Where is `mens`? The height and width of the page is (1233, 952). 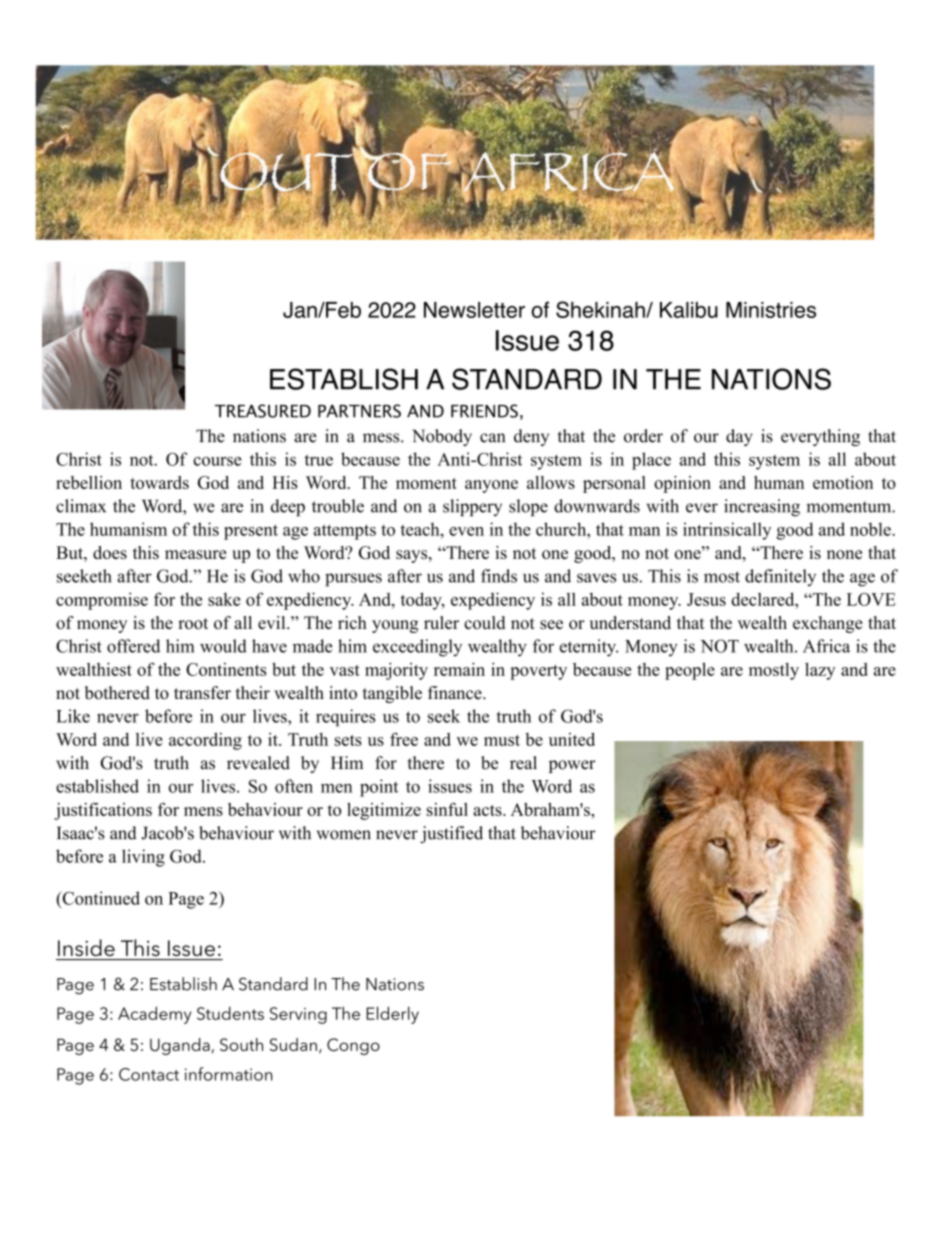 mens is located at coordinates (203, 811).
